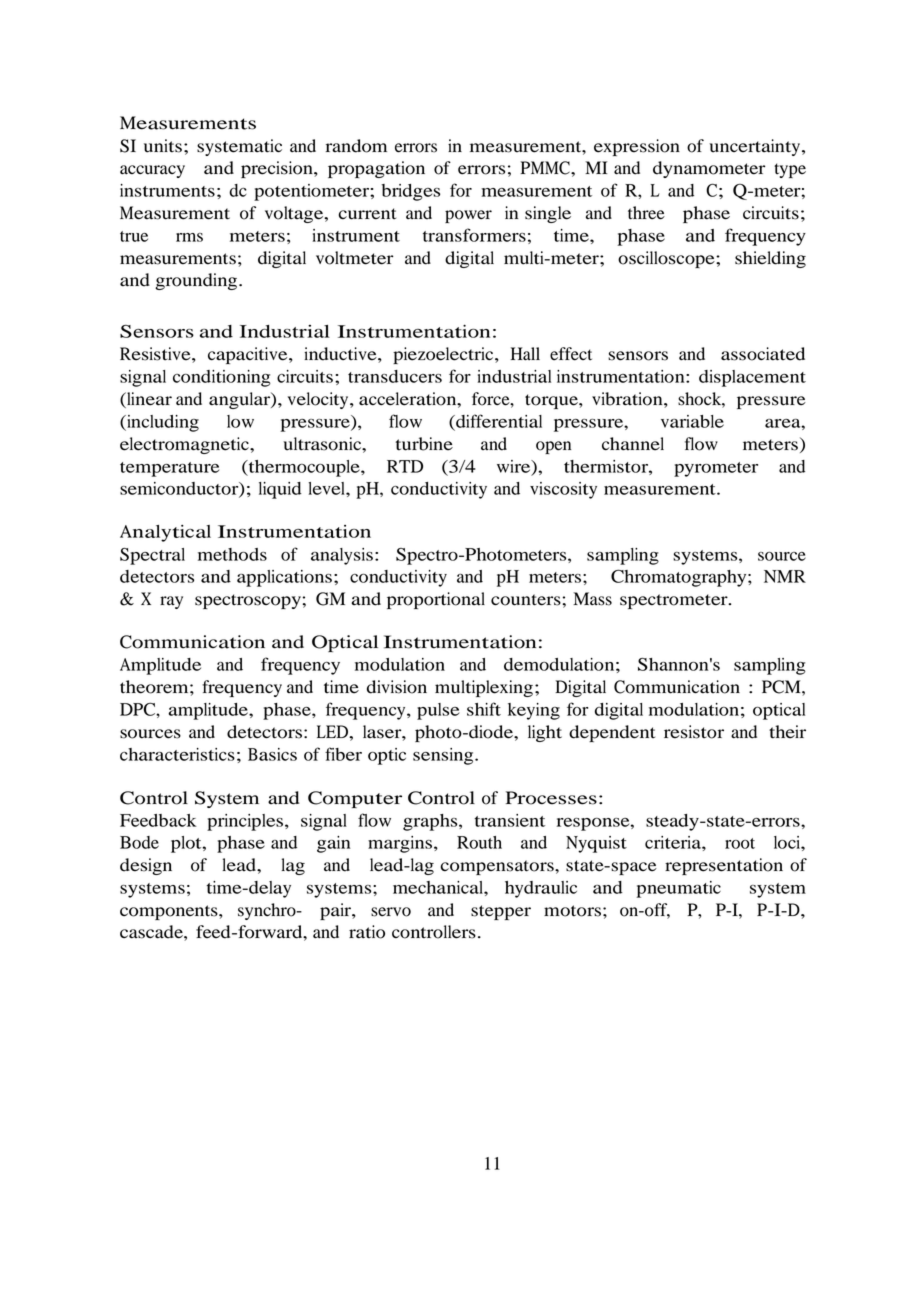 Image resolution: width=924 pixels, height=1308 pixels. Describe the element at coordinates (232, 554) in the image. I see `methods` at that location.
